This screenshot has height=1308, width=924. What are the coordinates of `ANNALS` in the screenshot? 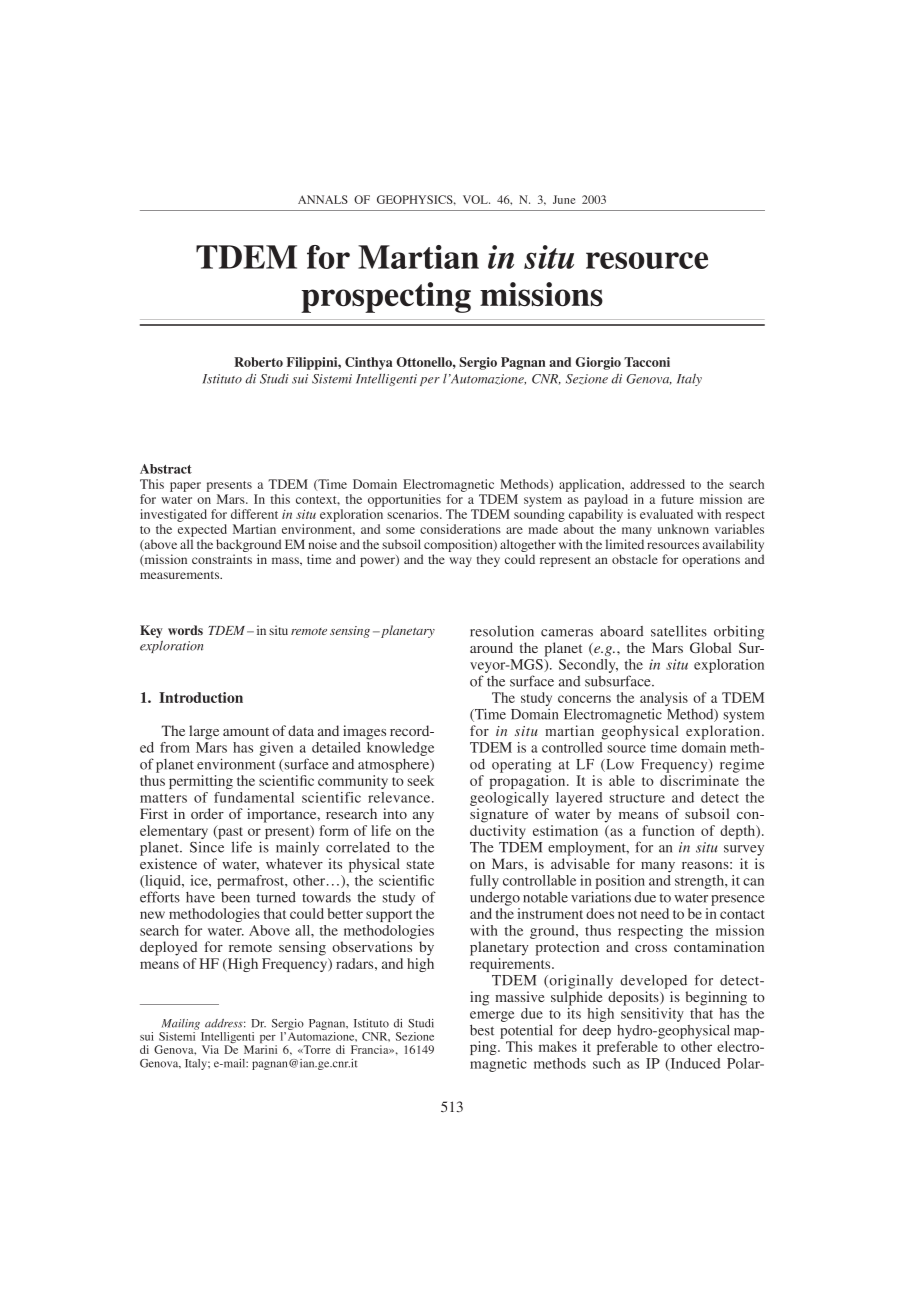 It's located at (323, 199).
